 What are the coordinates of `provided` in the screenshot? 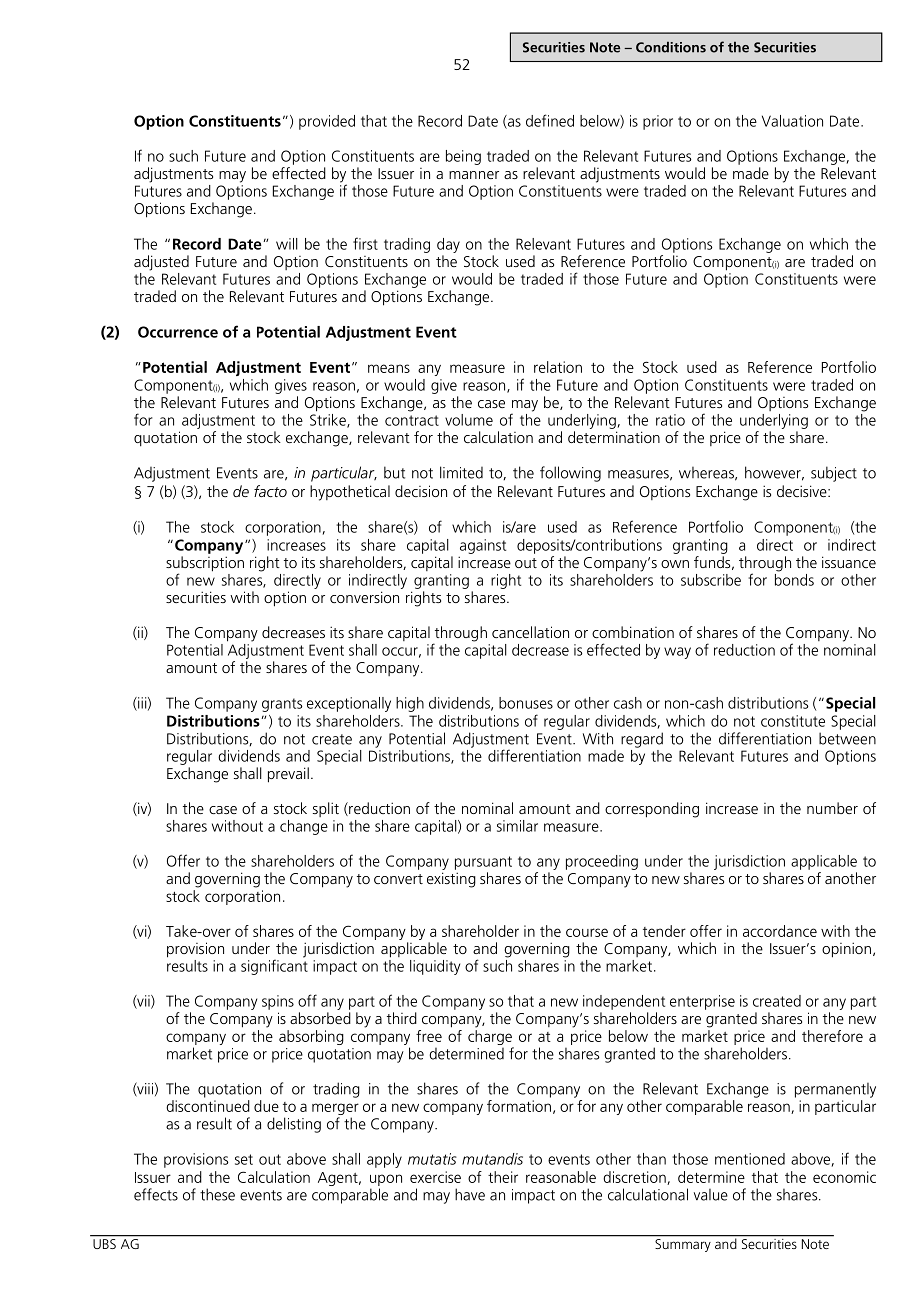 It's located at (327, 122).
